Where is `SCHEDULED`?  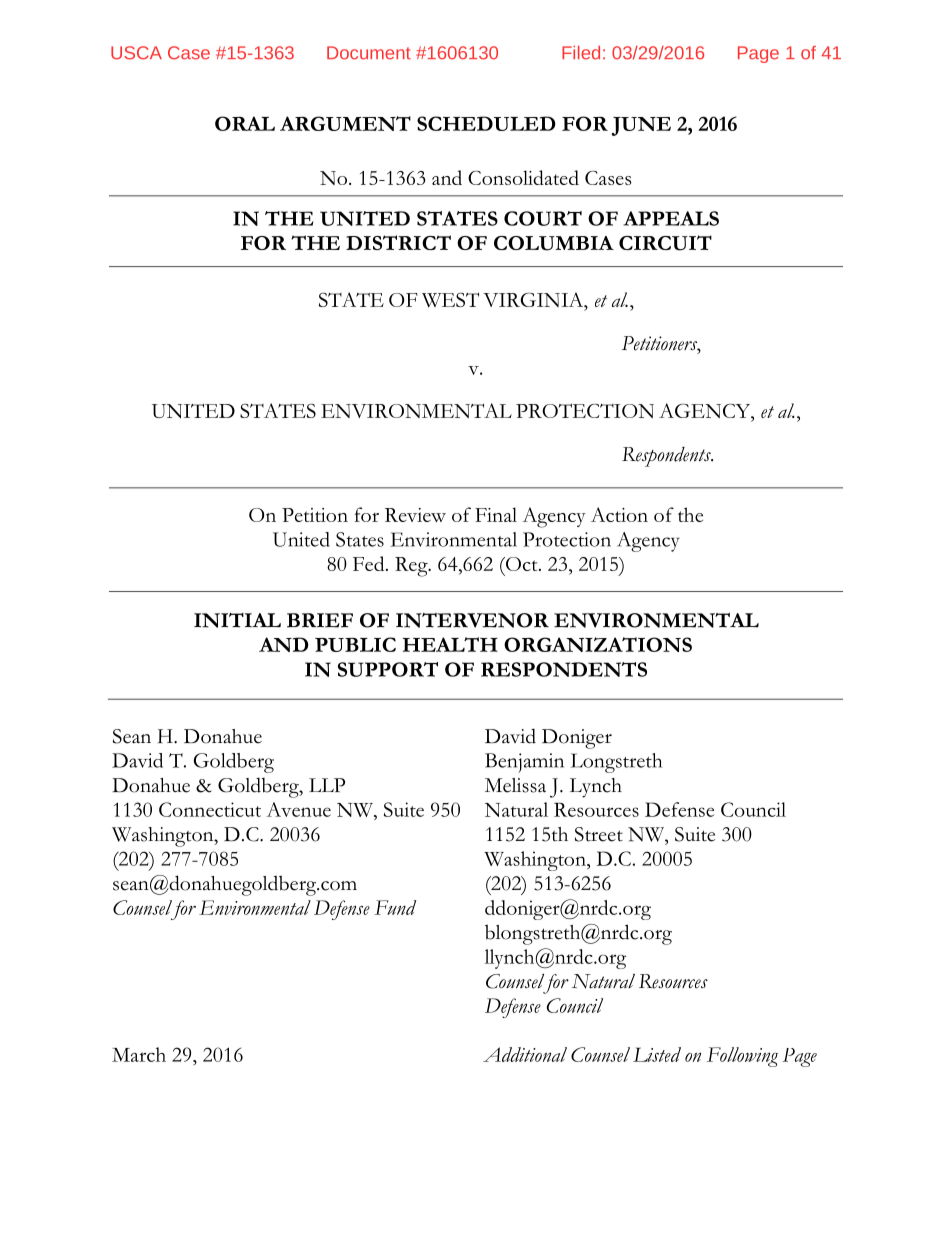 SCHEDULED is located at coordinates (486, 123).
